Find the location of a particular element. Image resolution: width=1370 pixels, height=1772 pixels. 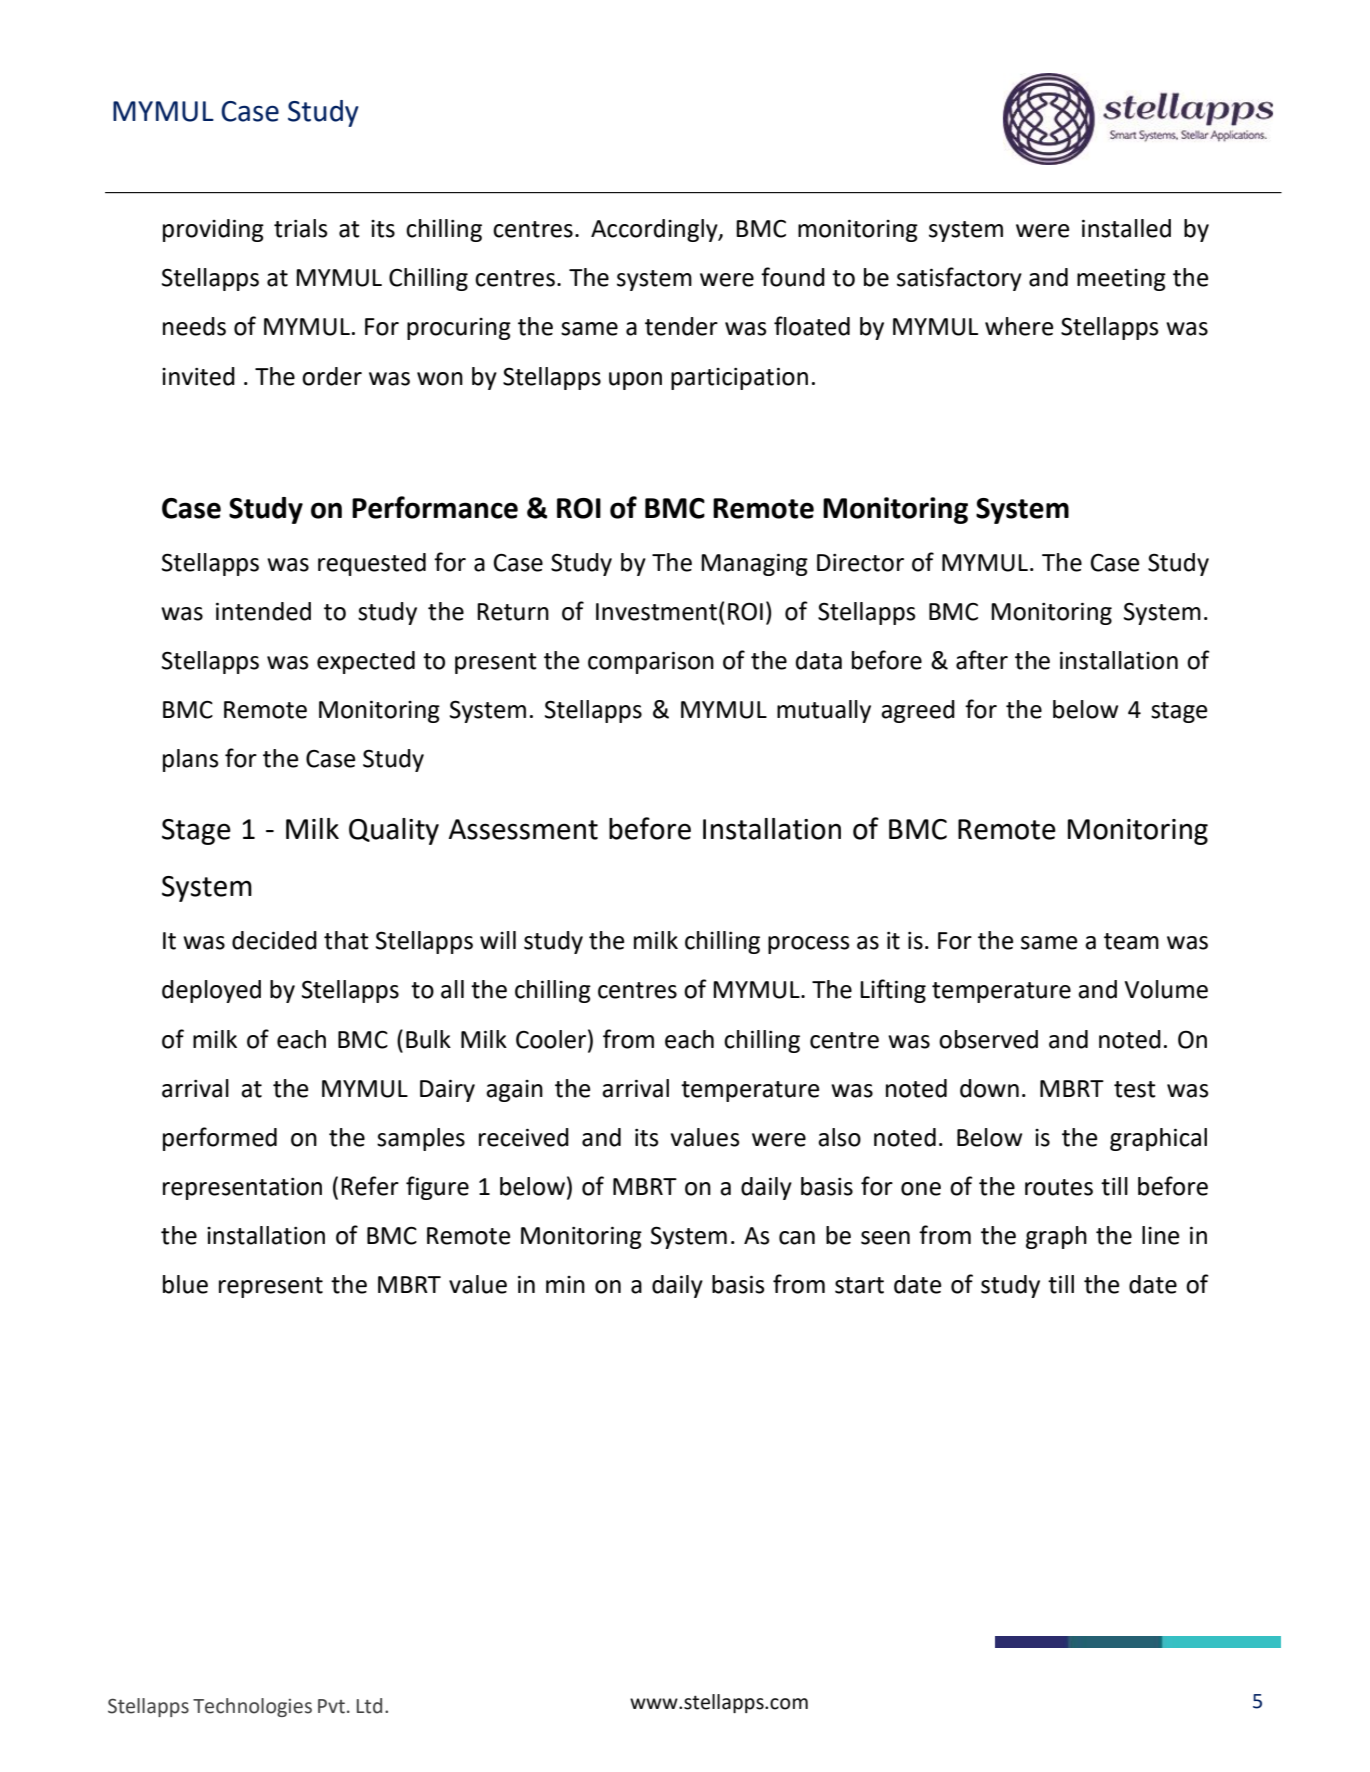

process is located at coordinates (809, 945).
